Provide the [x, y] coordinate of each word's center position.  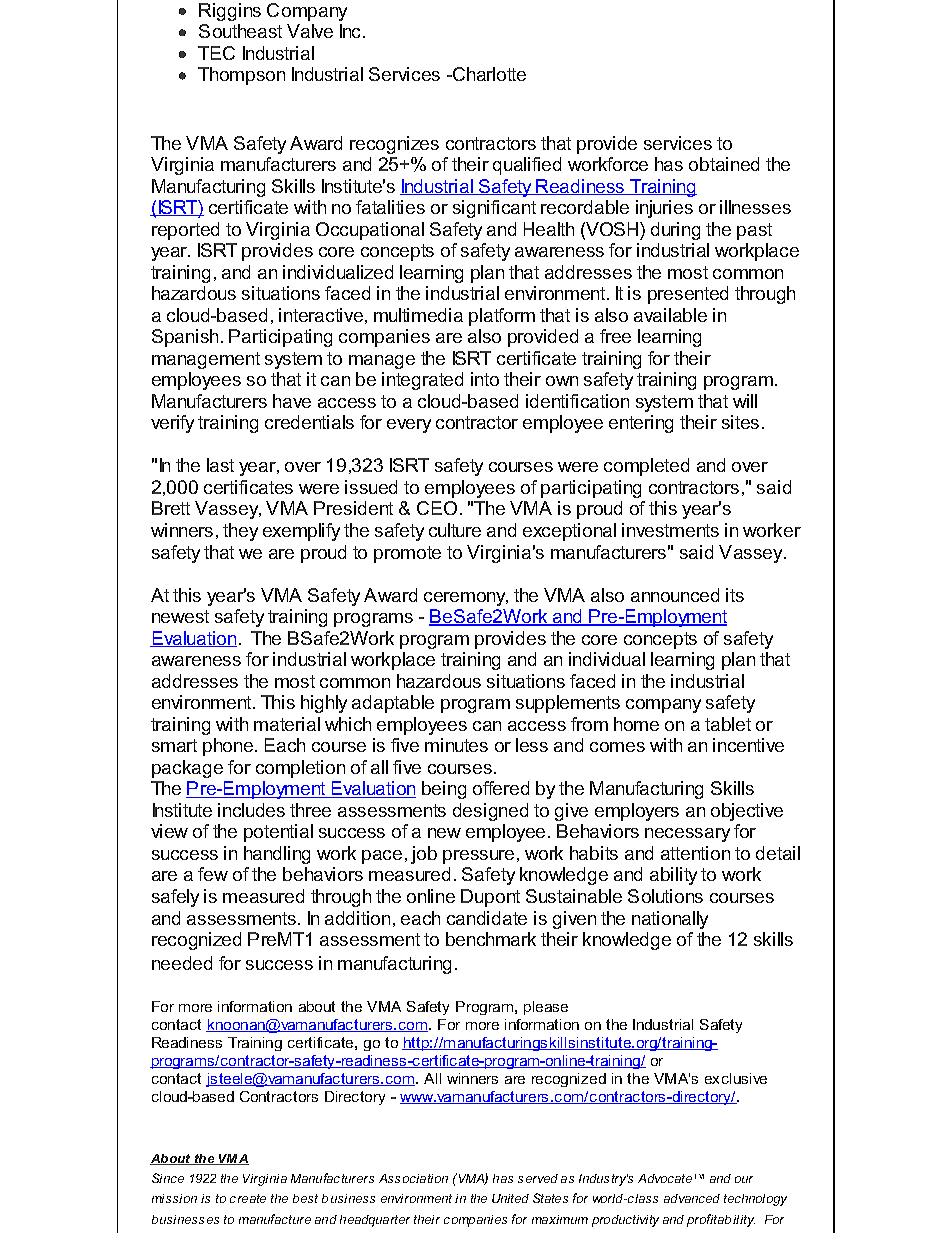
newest [180, 616]
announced [675, 595]
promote [407, 554]
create [248, 1198]
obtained [724, 164]
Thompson [241, 76]
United [510, 1198]
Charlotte [488, 74]
